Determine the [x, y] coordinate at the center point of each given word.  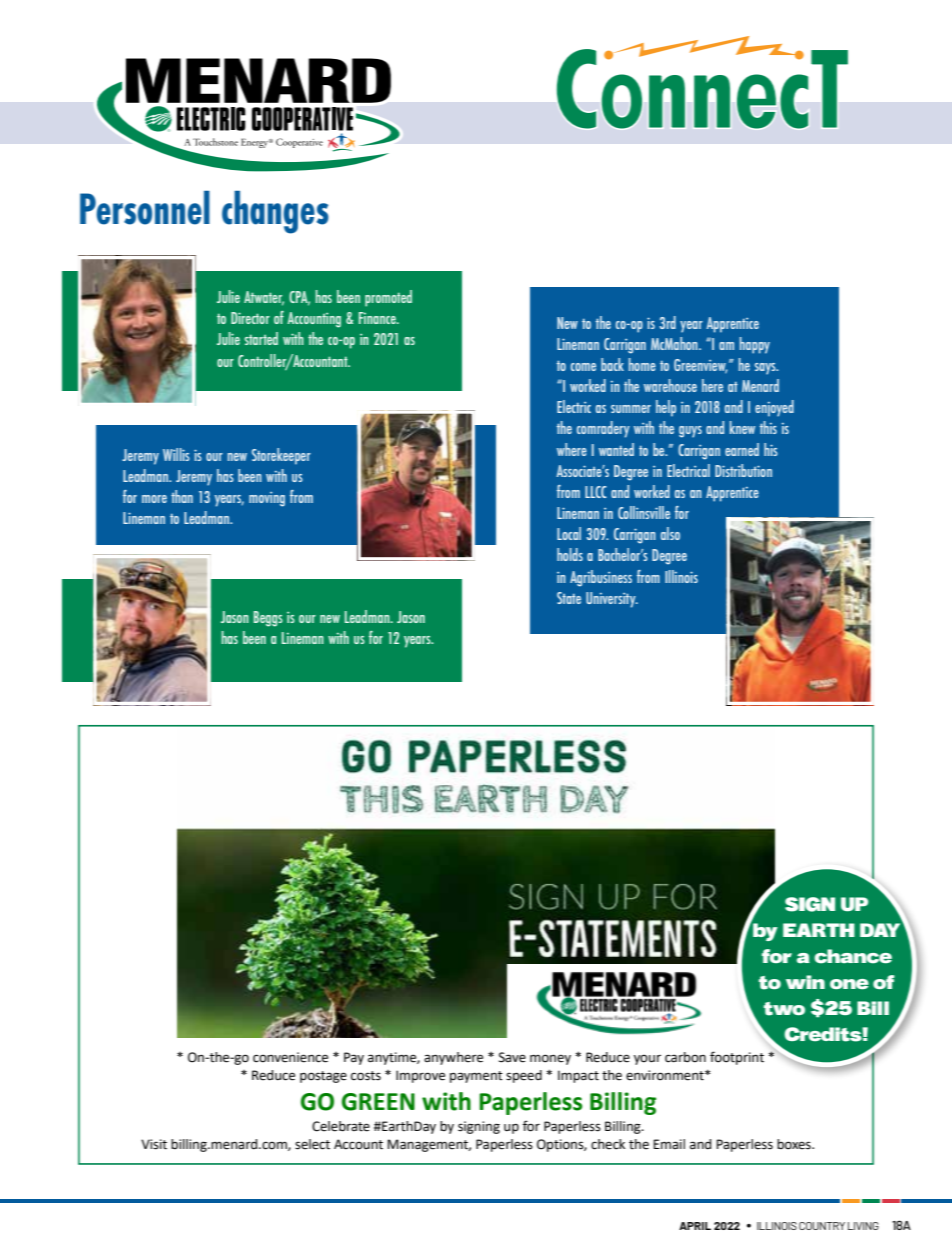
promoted [388, 298]
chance [853, 956]
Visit [154, 1144]
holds [570, 554]
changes [275, 212]
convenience [290, 1057]
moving [267, 499]
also [670, 533]
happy [755, 345]
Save [512, 1057]
